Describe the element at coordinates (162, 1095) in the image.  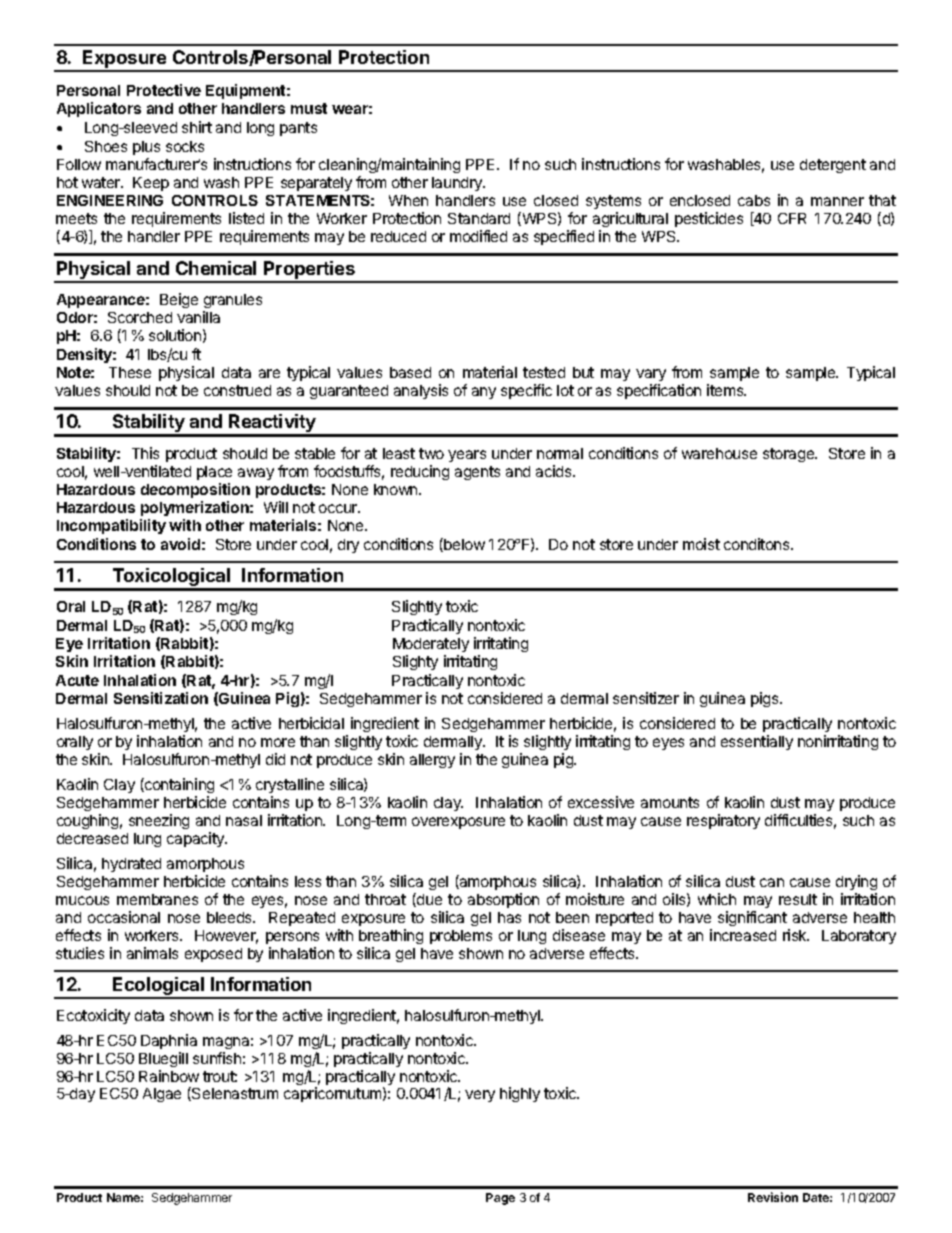
I see `Algae` at that location.
